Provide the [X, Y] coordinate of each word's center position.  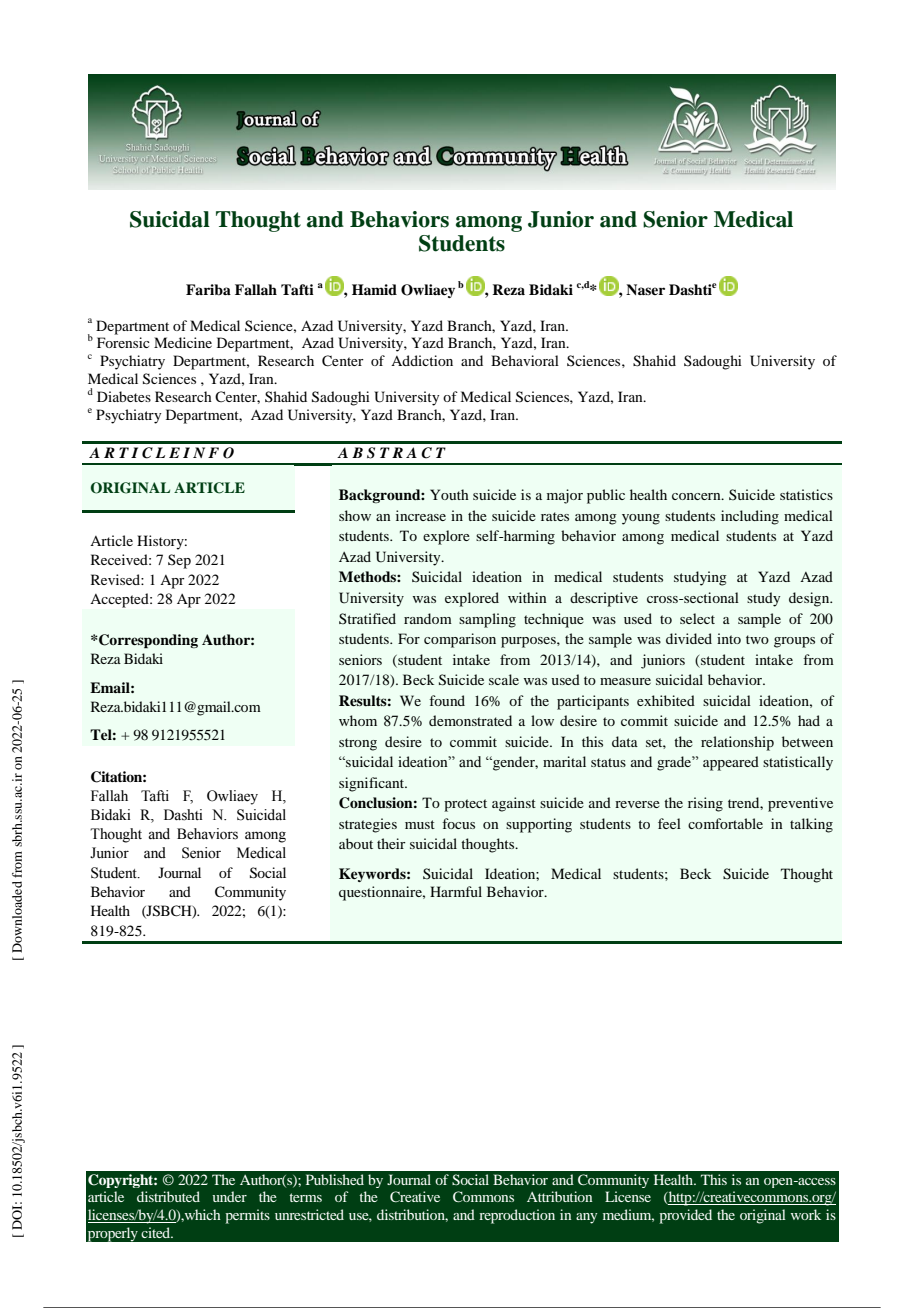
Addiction [422, 360]
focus [458, 823]
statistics [806, 494]
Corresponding [147, 641]
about [356, 843]
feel [669, 823]
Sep [179, 561]
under [229, 1196]
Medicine [183, 342]
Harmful [456, 891]
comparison [460, 640]
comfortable [725, 823]
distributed [168, 1196]
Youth [449, 494]
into [729, 638]
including [750, 517]
